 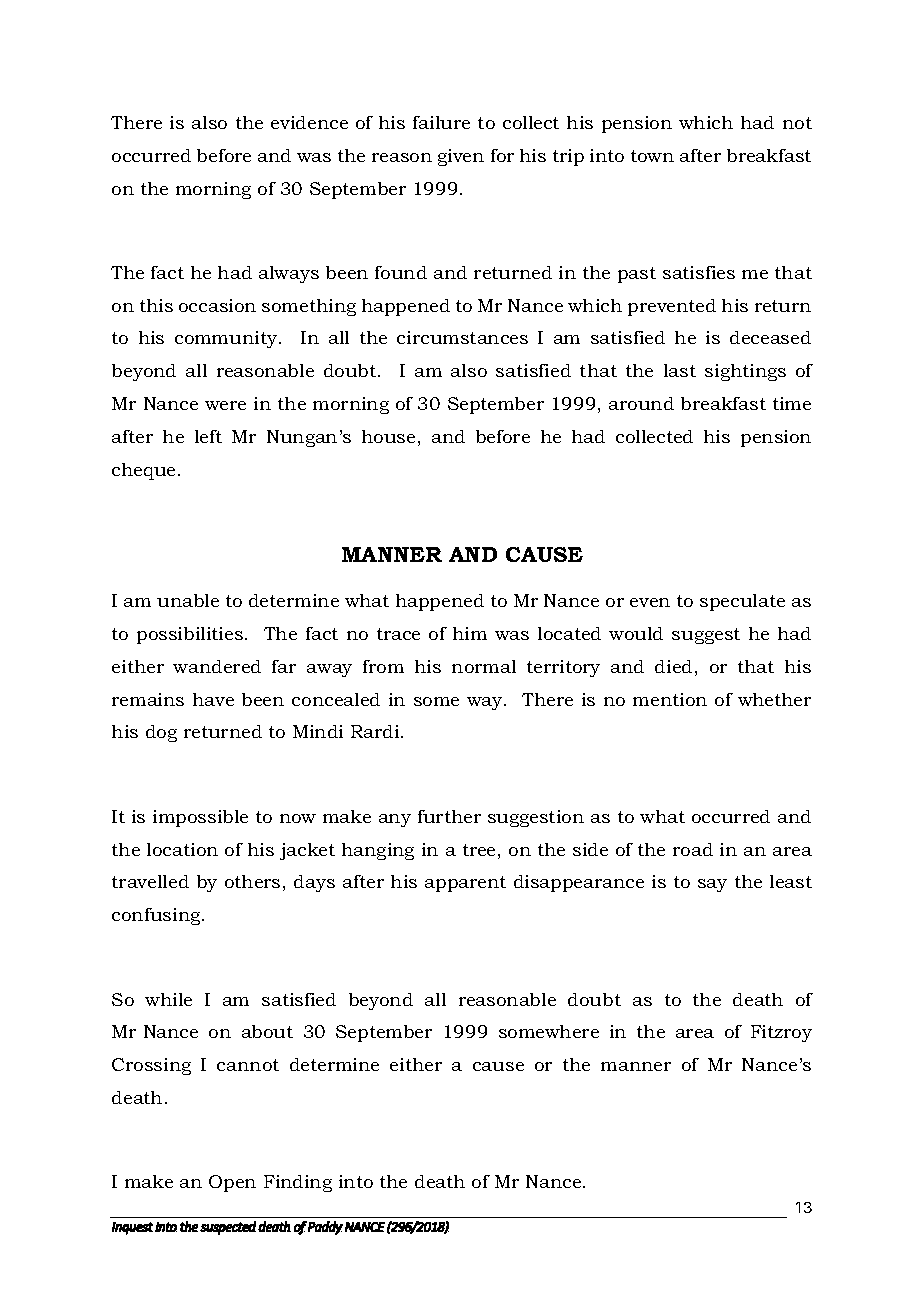 What do you see at coordinates (309, 122) in the document?
I see `evidence` at bounding box center [309, 122].
